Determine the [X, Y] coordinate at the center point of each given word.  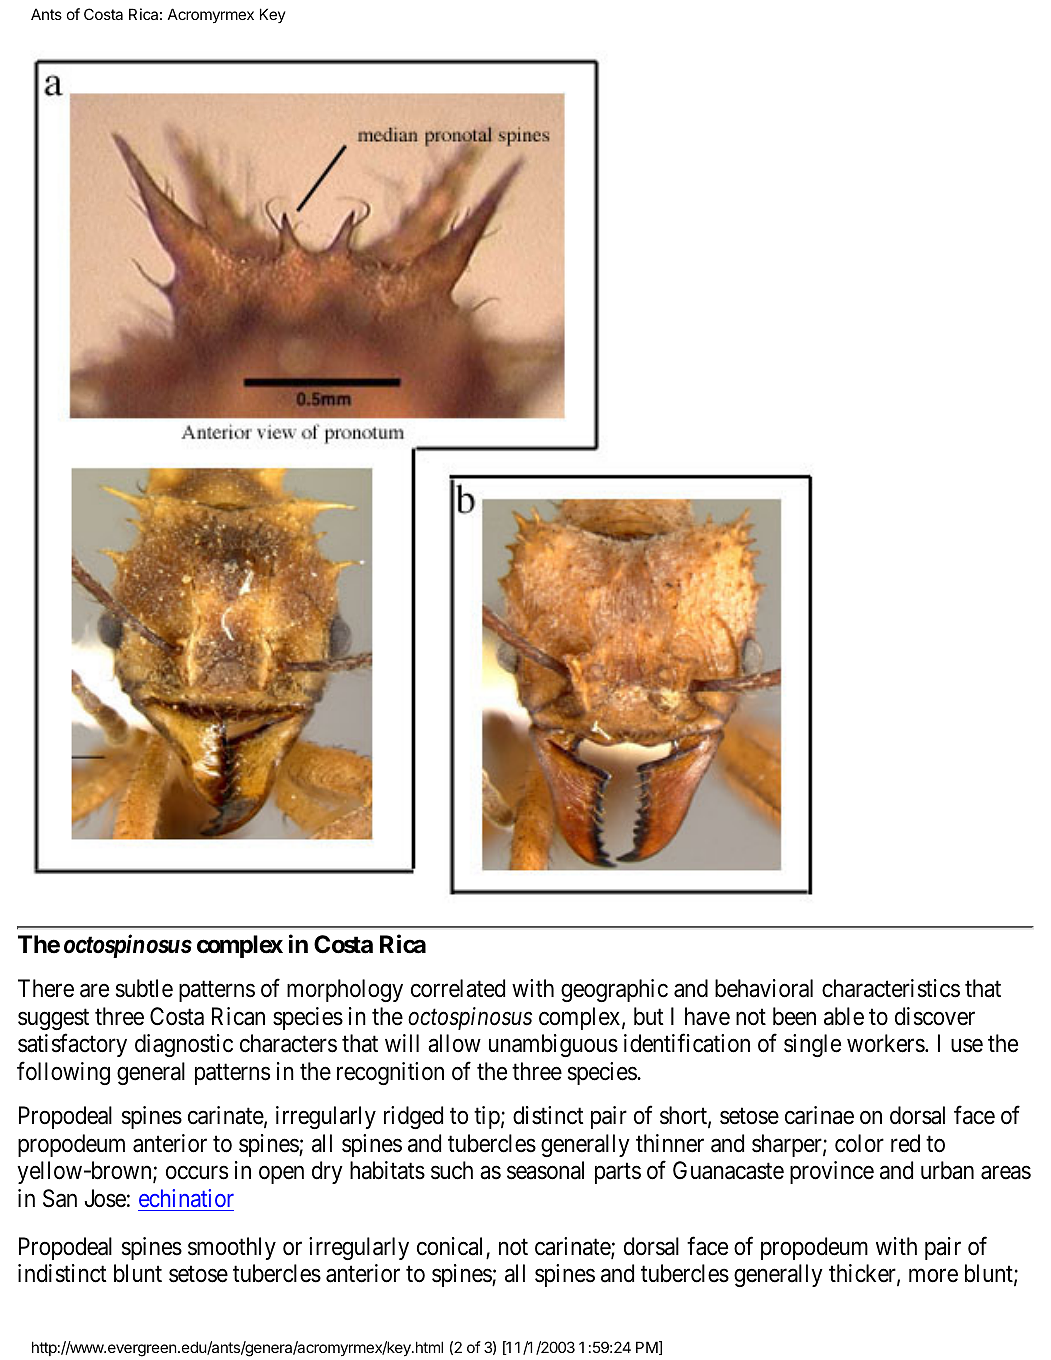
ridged [413, 1117]
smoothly [232, 1248]
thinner [670, 1143]
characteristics [891, 988]
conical [449, 1246]
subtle [144, 988]
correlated [458, 988]
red [905, 1143]
